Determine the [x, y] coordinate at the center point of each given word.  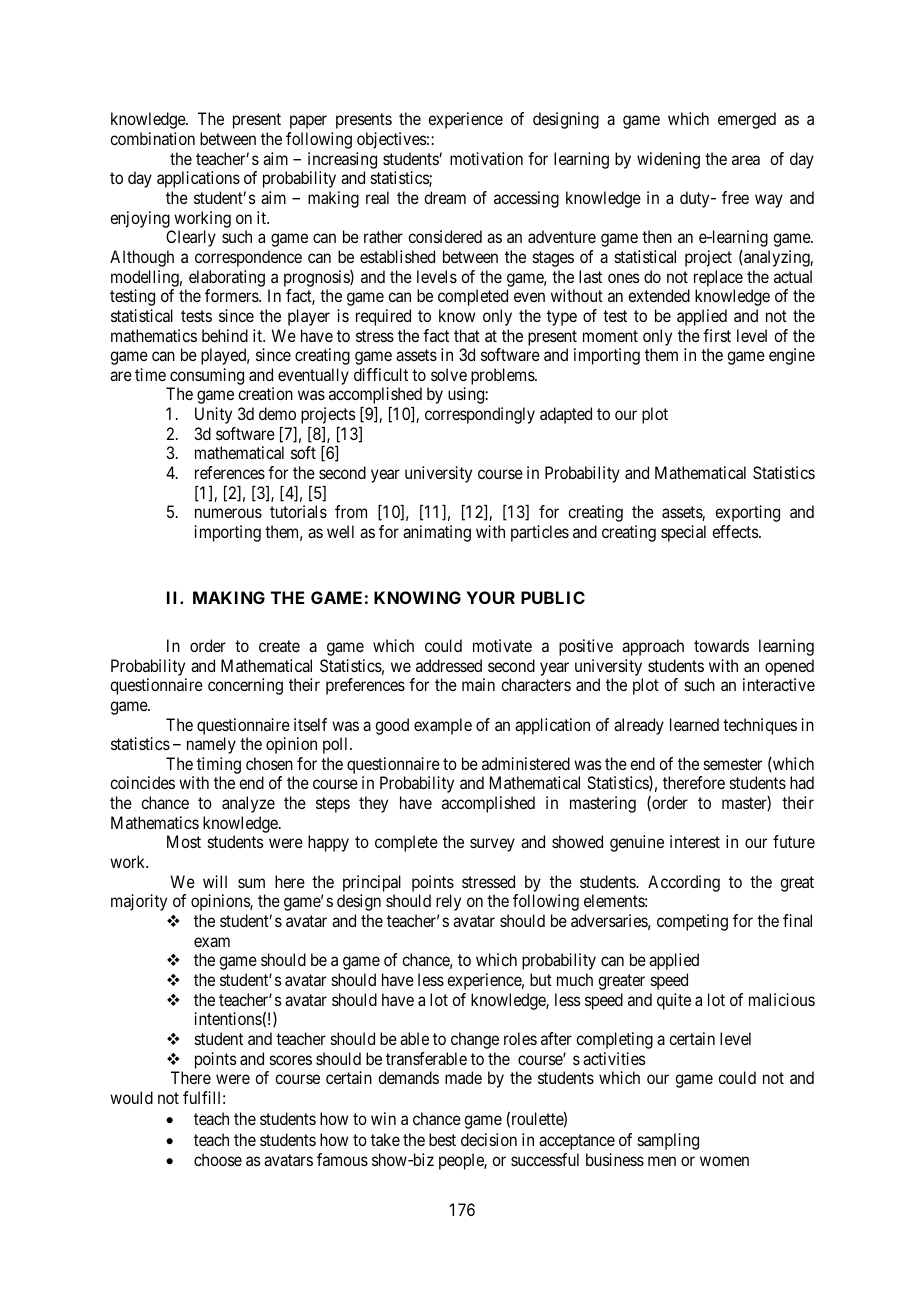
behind [225, 335]
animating [437, 533]
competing [692, 922]
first [717, 335]
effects [736, 531]
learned [694, 724]
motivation [486, 158]
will [215, 881]
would [131, 1097]
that [467, 335]
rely [448, 902]
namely [211, 745]
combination [152, 138]
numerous [228, 513]
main [478, 684]
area [746, 160]
